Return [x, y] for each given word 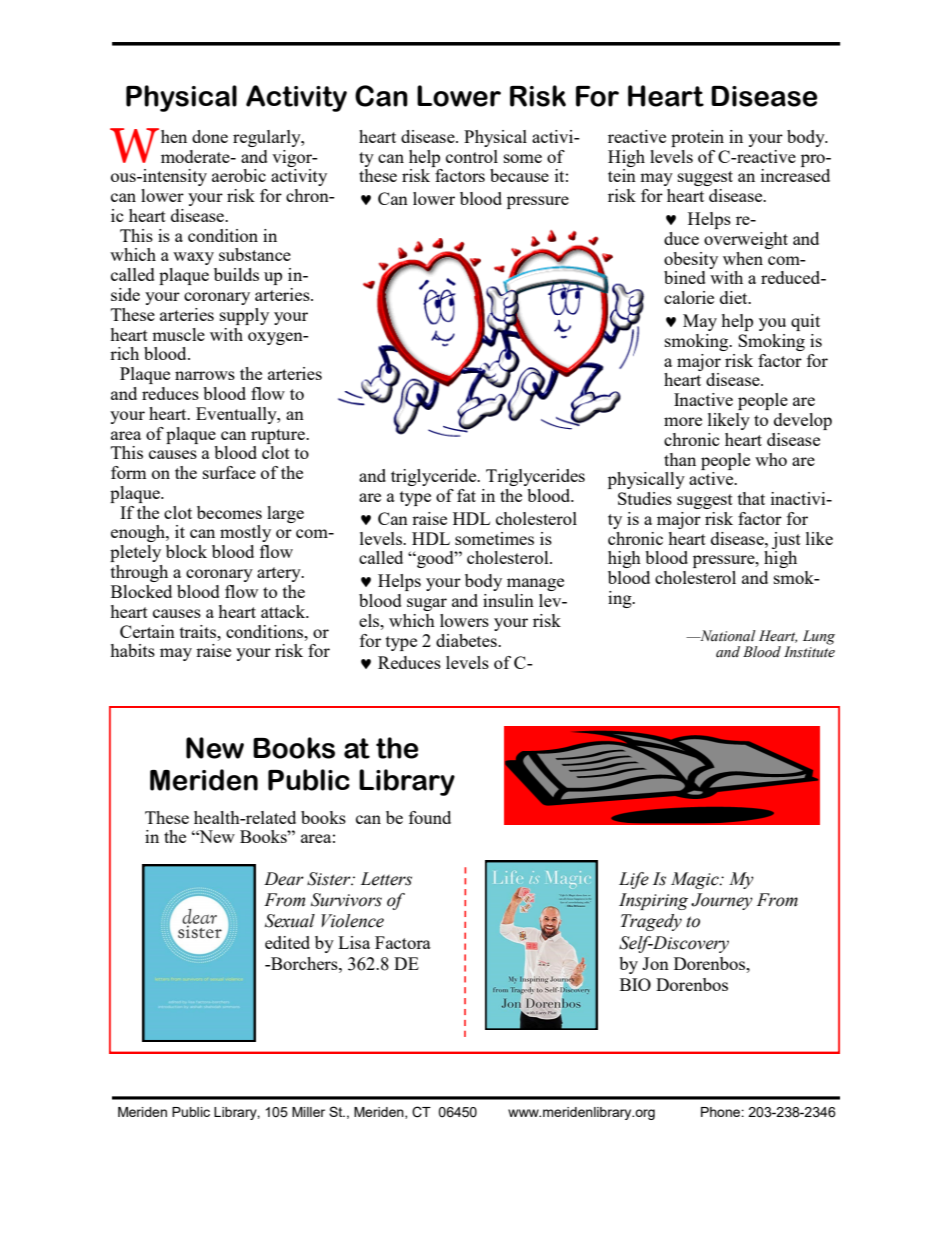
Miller [308, 1112]
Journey [722, 901]
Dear [284, 879]
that [751, 498]
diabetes [467, 640]
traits [199, 631]
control [472, 156]
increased [795, 175]
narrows [205, 375]
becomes [229, 512]
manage [535, 584]
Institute [809, 652]
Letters [386, 879]
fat [466, 495]
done [210, 136]
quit [805, 322]
